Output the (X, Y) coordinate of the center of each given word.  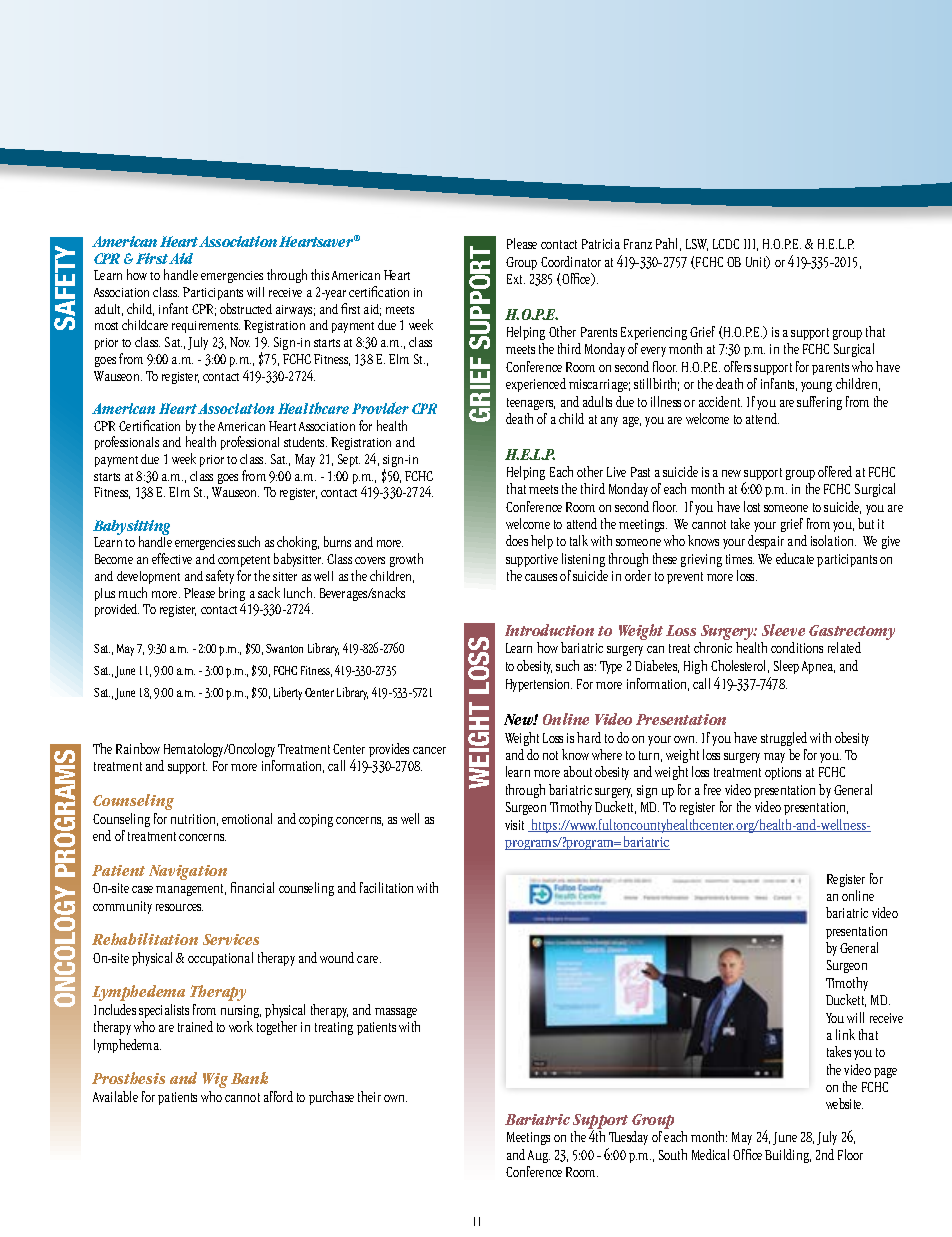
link (845, 1034)
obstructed (246, 308)
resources (179, 907)
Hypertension (539, 685)
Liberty (288, 693)
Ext (516, 279)
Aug (539, 1156)
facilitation (386, 887)
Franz (638, 244)
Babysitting (131, 529)
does (517, 540)
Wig (215, 1080)
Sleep (786, 667)
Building (788, 1156)
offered (835, 471)
